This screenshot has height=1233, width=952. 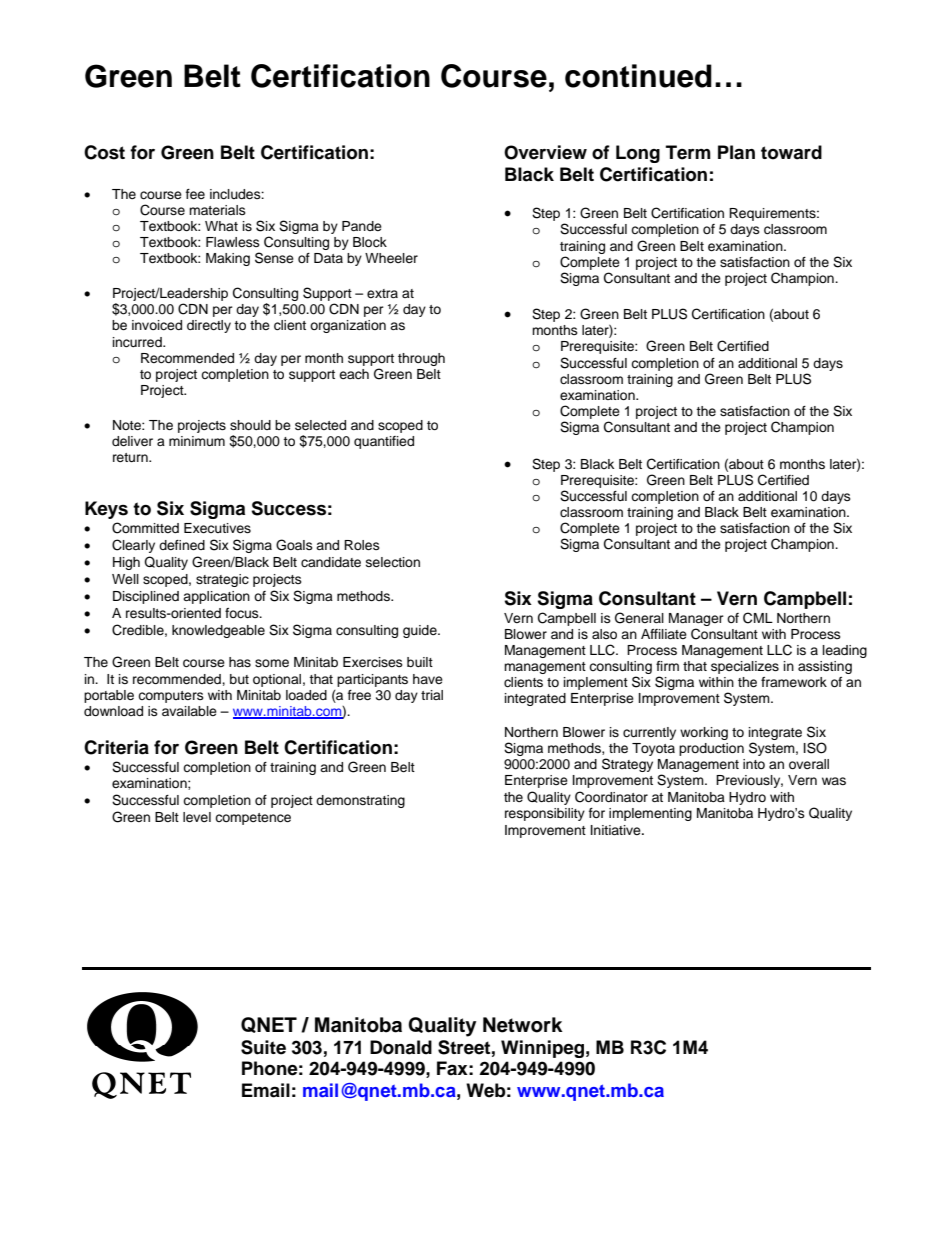 I want to click on defined, so click(x=182, y=545).
